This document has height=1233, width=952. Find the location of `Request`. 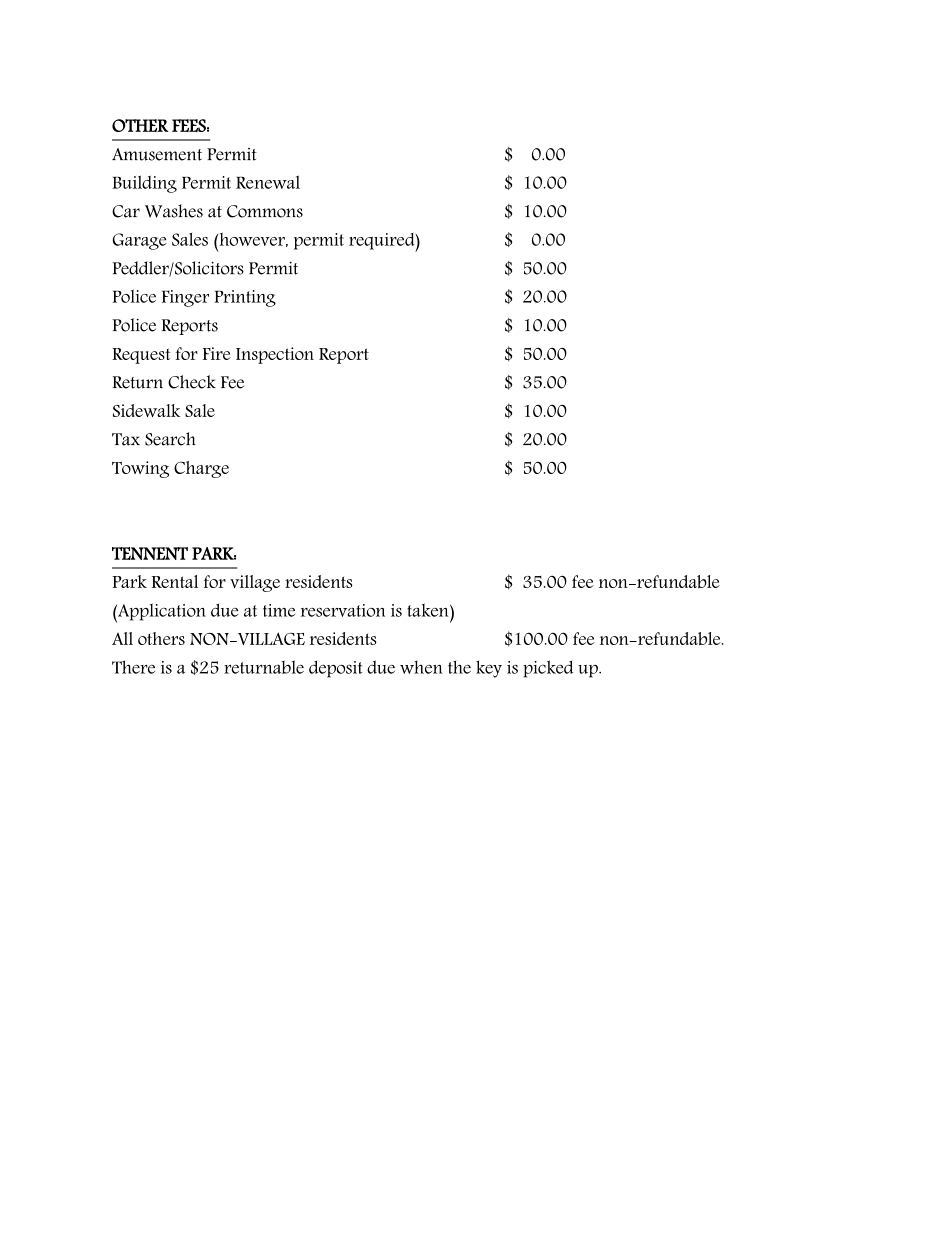

Request is located at coordinates (141, 356).
